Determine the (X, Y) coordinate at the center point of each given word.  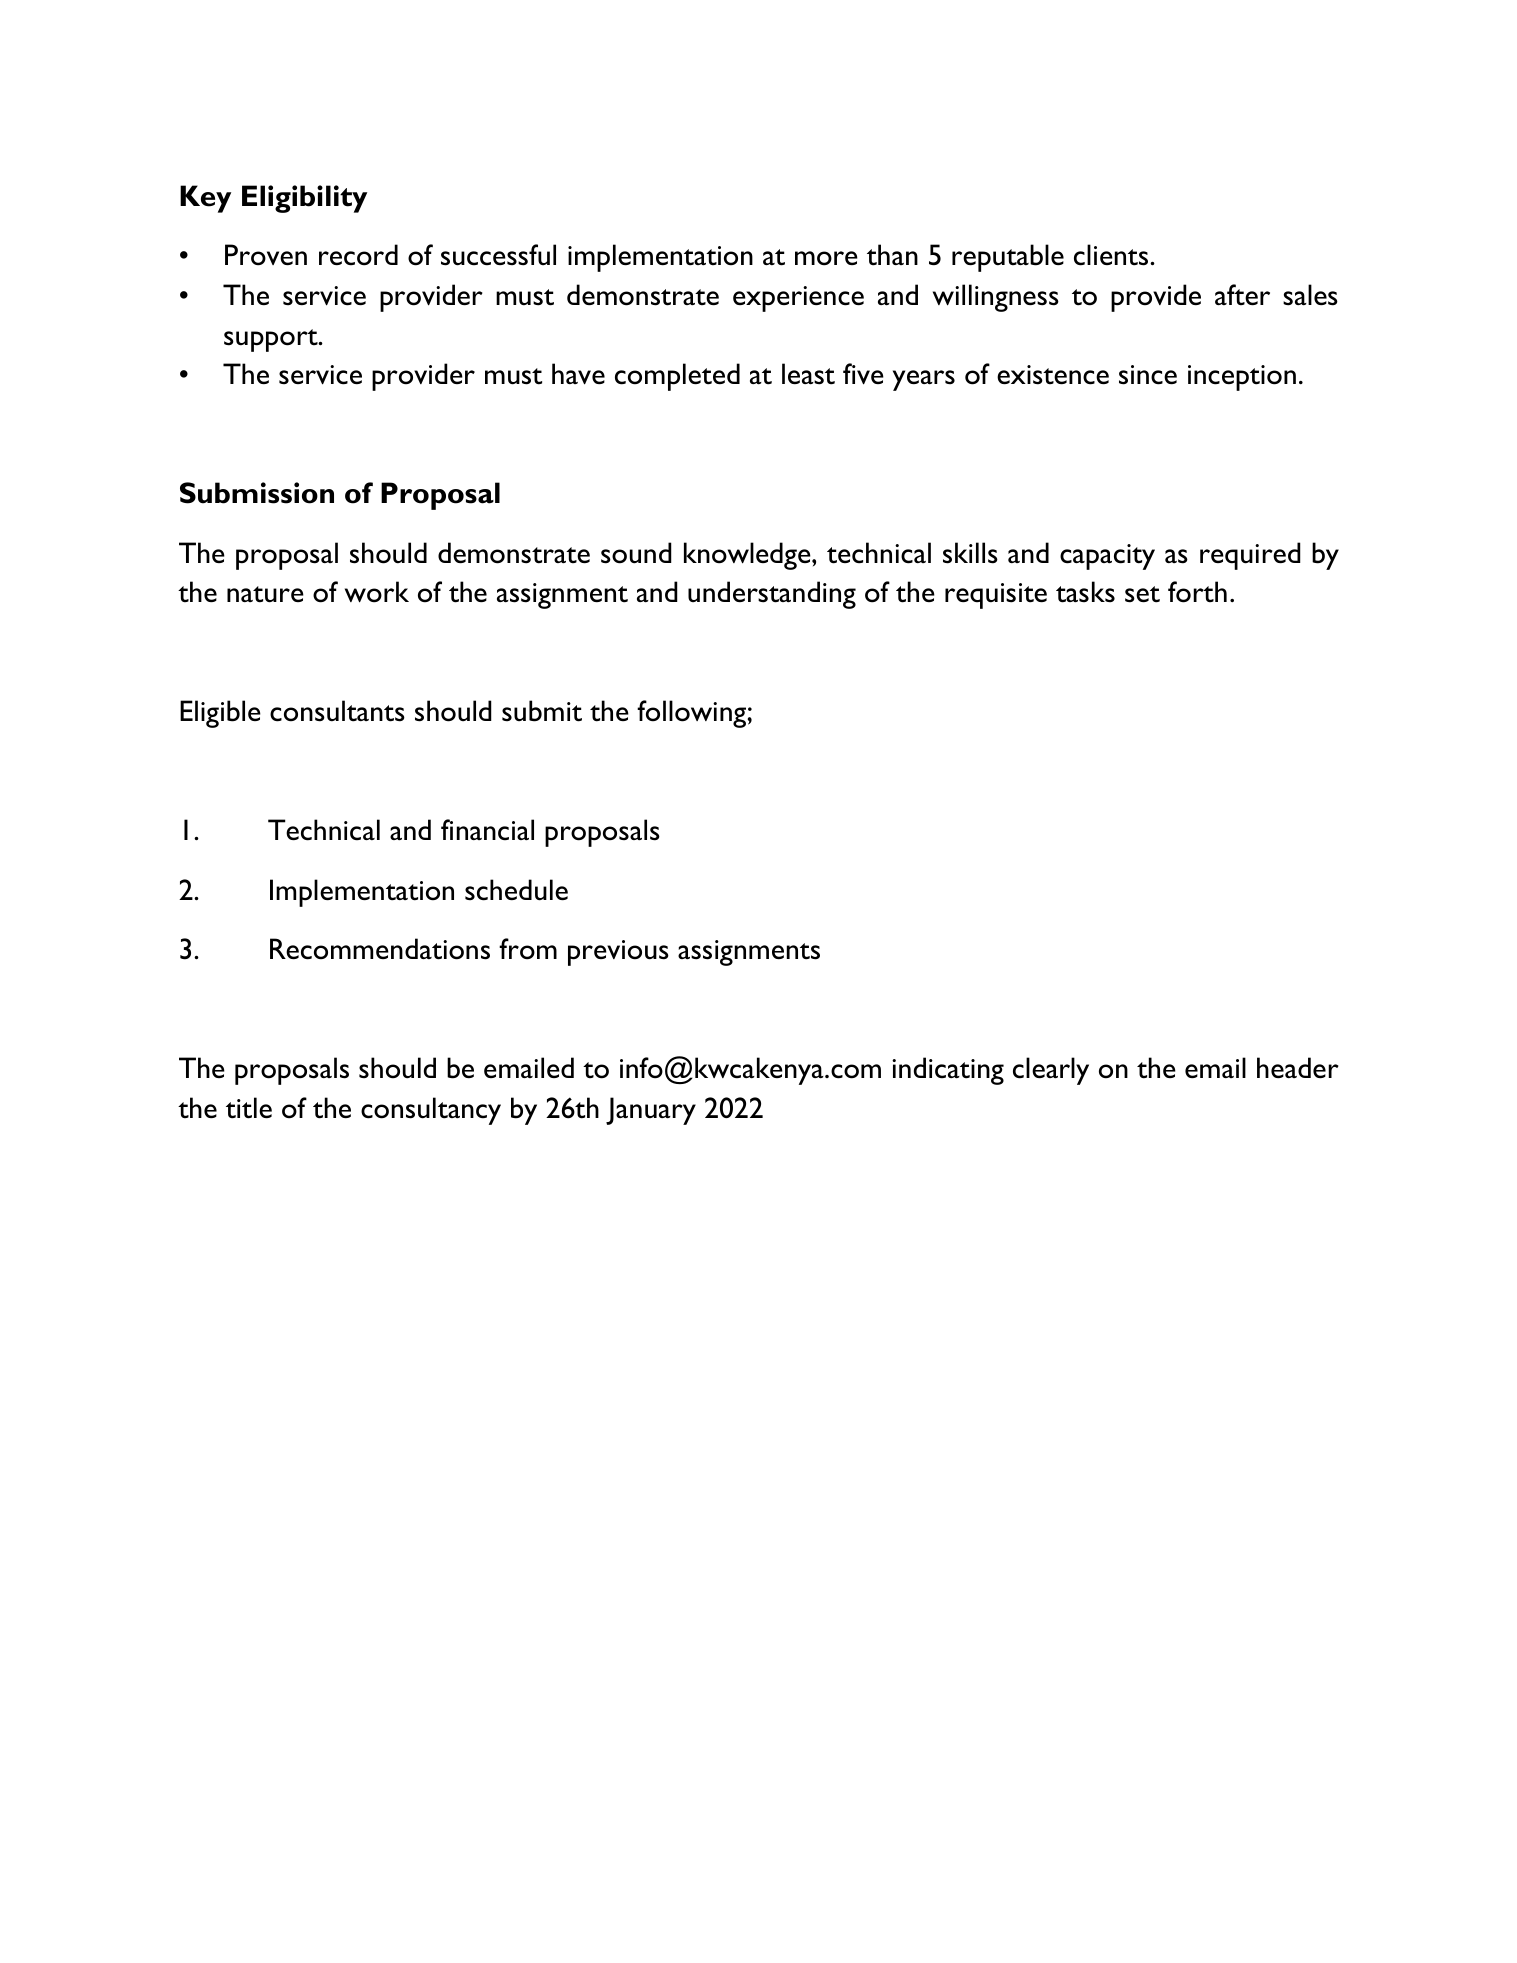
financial (487, 830)
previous (618, 953)
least (808, 374)
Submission (257, 493)
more (826, 258)
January (651, 1111)
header (1298, 1067)
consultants (337, 711)
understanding (772, 595)
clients (1112, 255)
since (1148, 375)
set (1142, 594)
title (249, 1108)
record (358, 255)
